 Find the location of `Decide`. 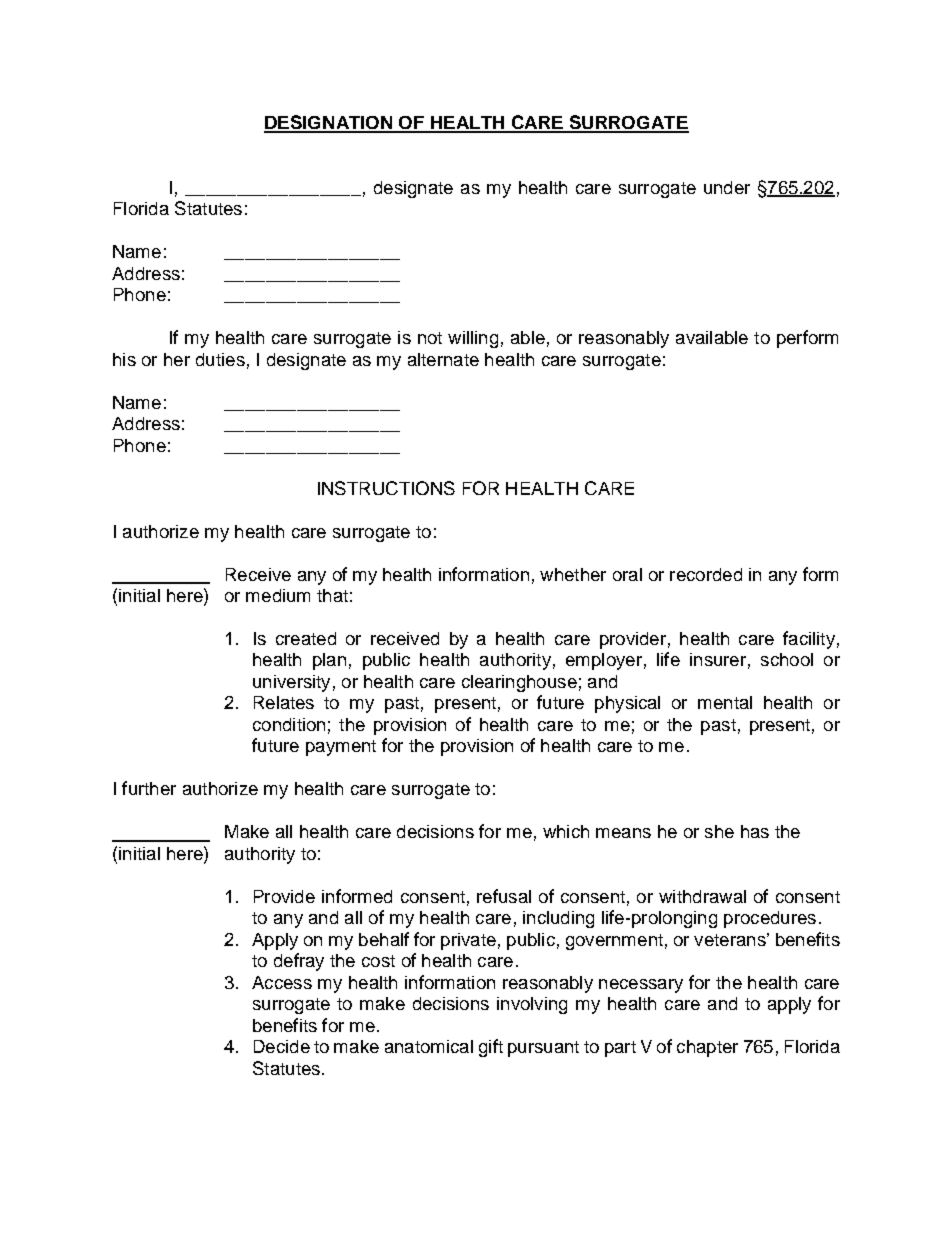

Decide is located at coordinates (282, 1046).
